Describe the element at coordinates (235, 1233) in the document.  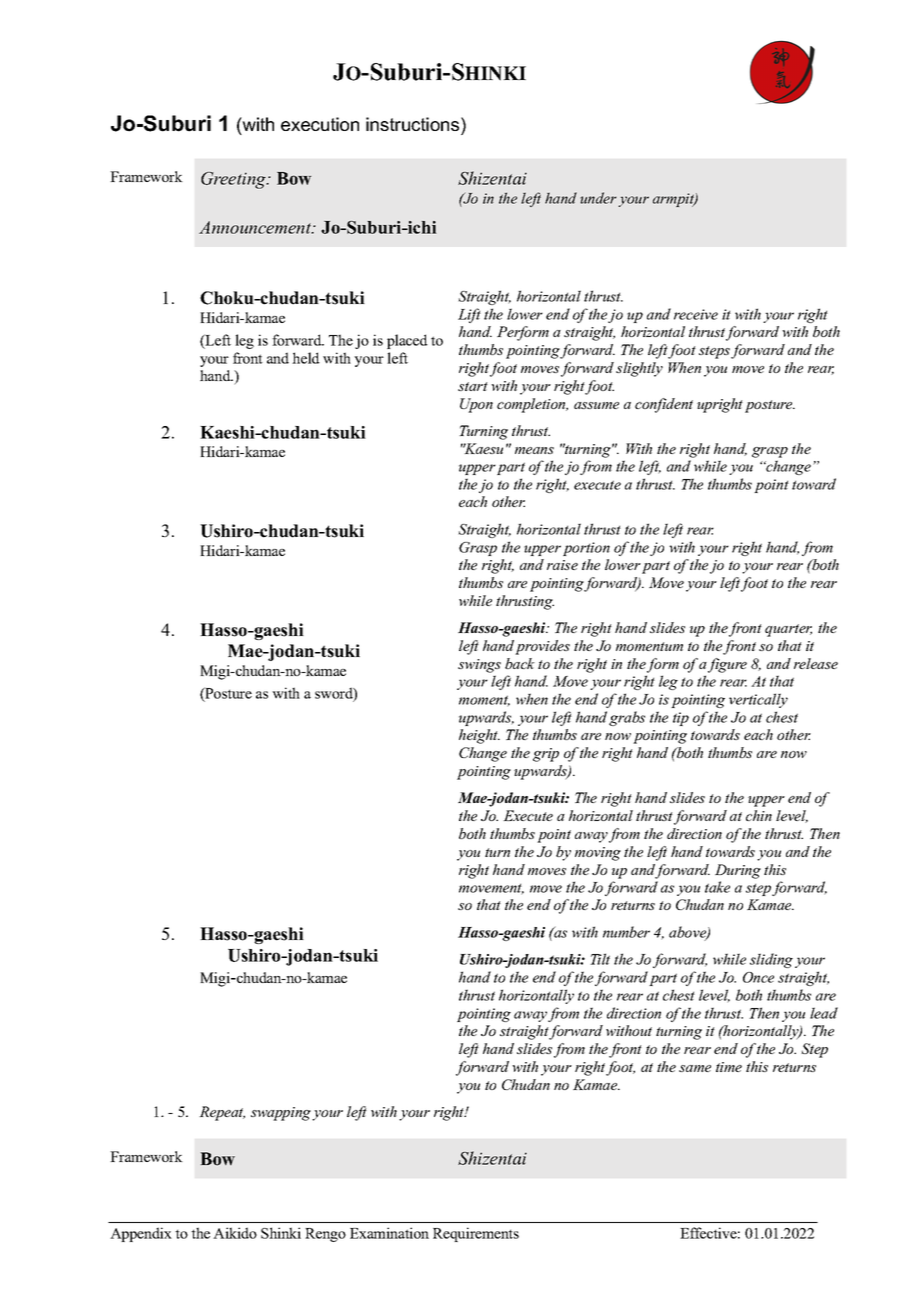
I see `Aikido` at that location.
